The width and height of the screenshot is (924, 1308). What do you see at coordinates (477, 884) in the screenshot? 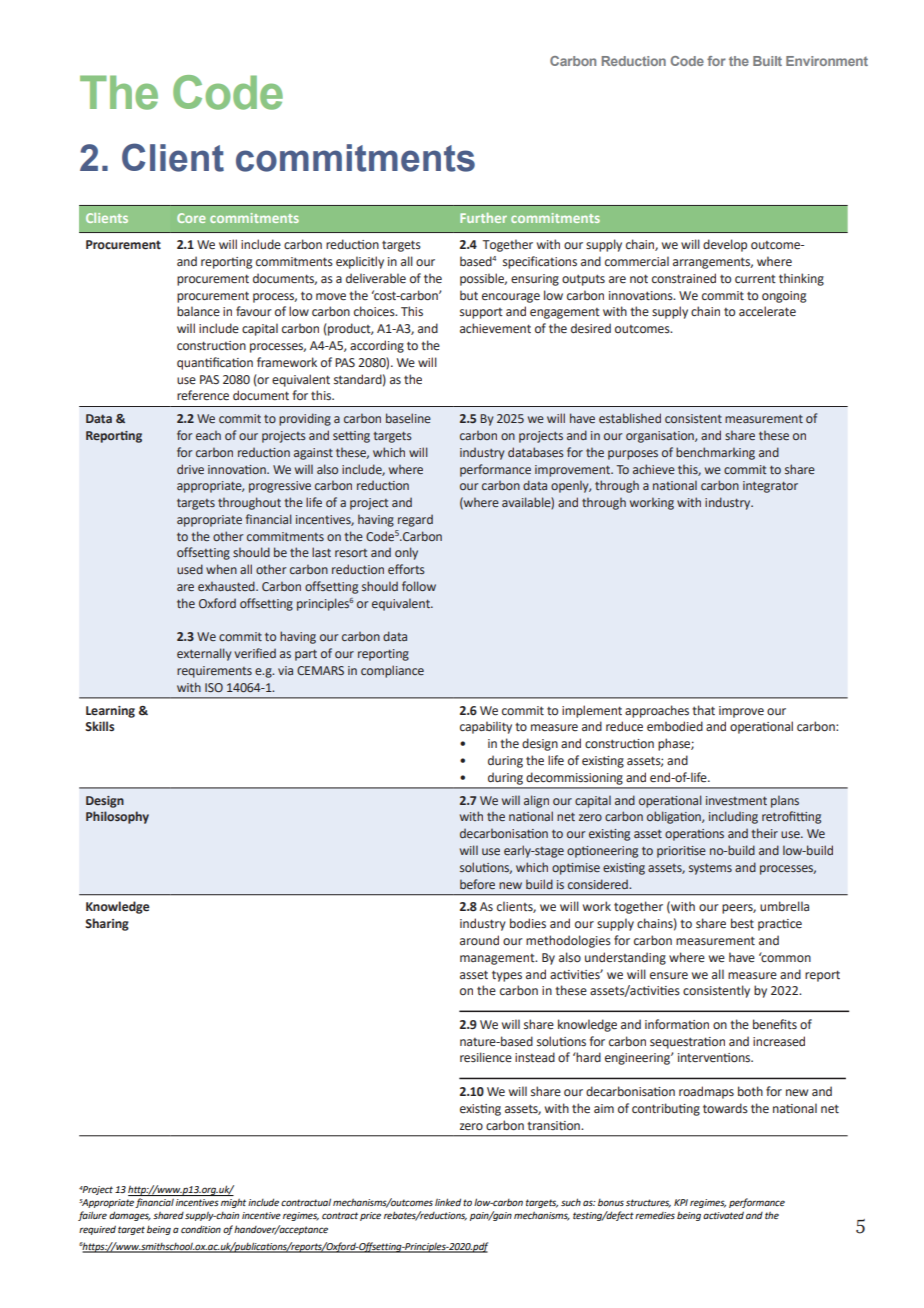
I see `before` at bounding box center [477, 884].
